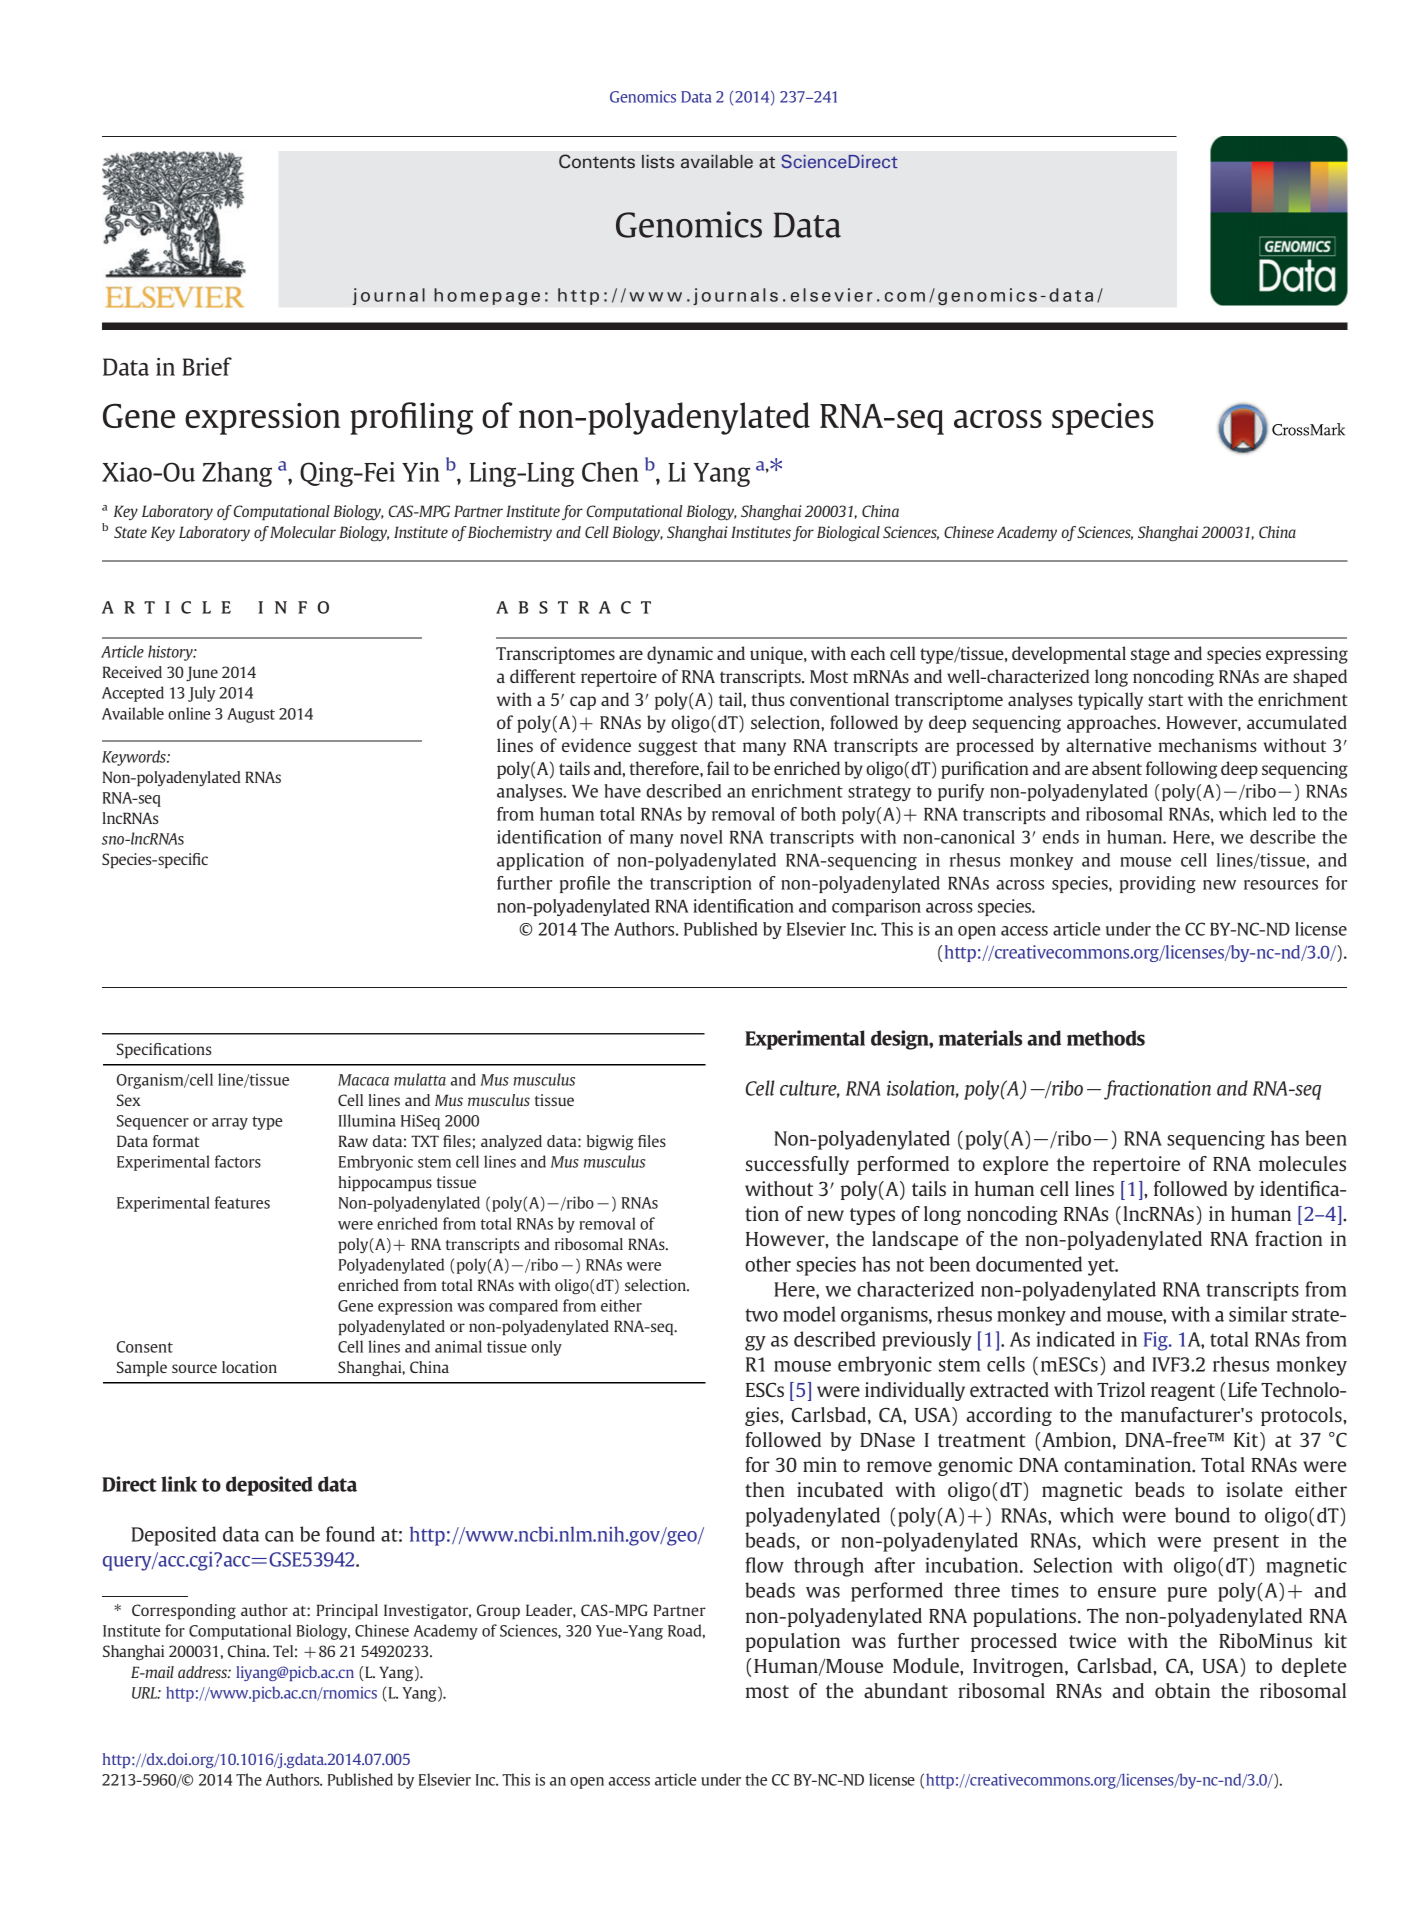 The height and width of the image is (1905, 1428). What do you see at coordinates (1302, 1163) in the image?
I see `molecules` at bounding box center [1302, 1163].
